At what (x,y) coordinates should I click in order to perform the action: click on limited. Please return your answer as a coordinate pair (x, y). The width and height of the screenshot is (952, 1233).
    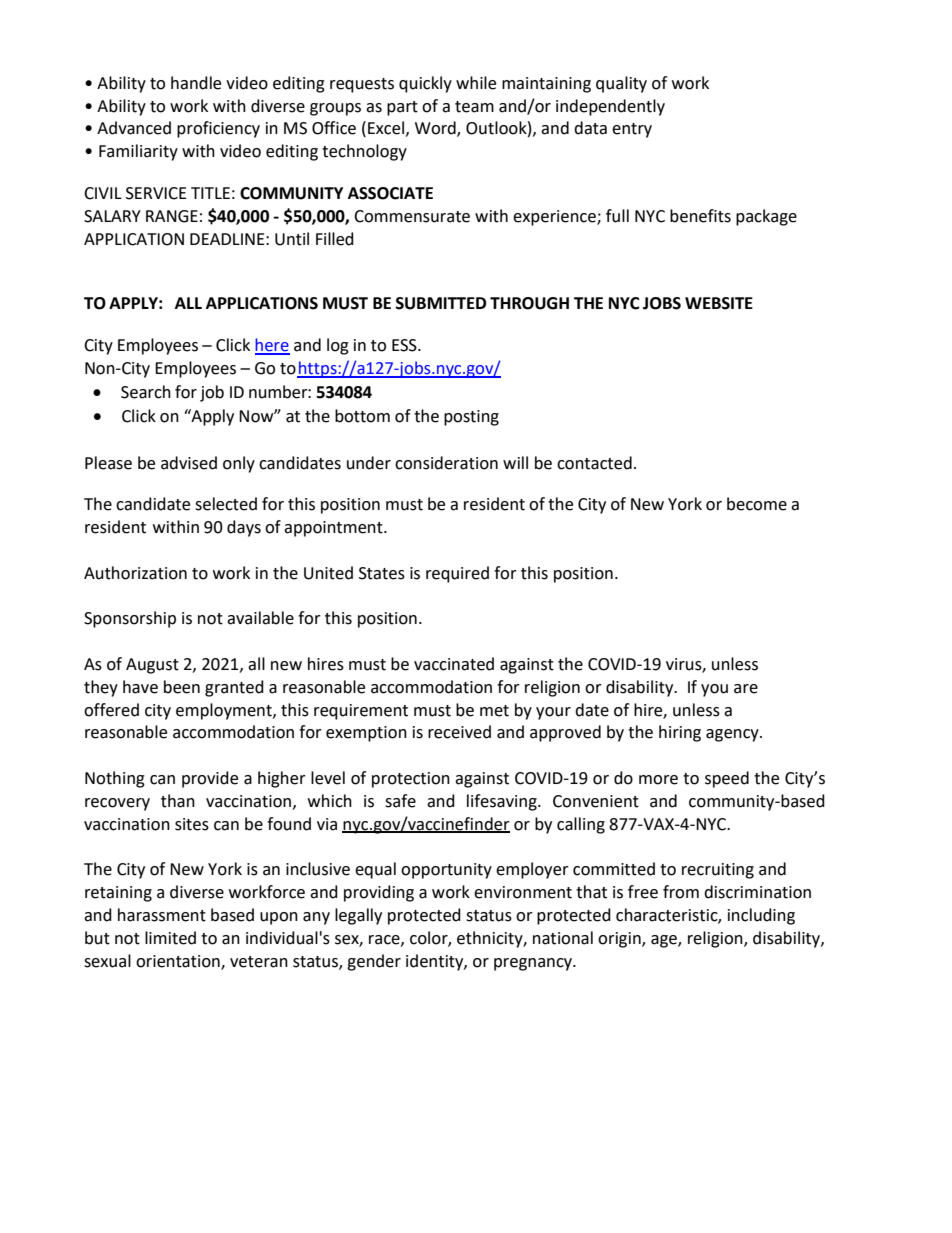
    Looking at the image, I should click on (170, 938).
